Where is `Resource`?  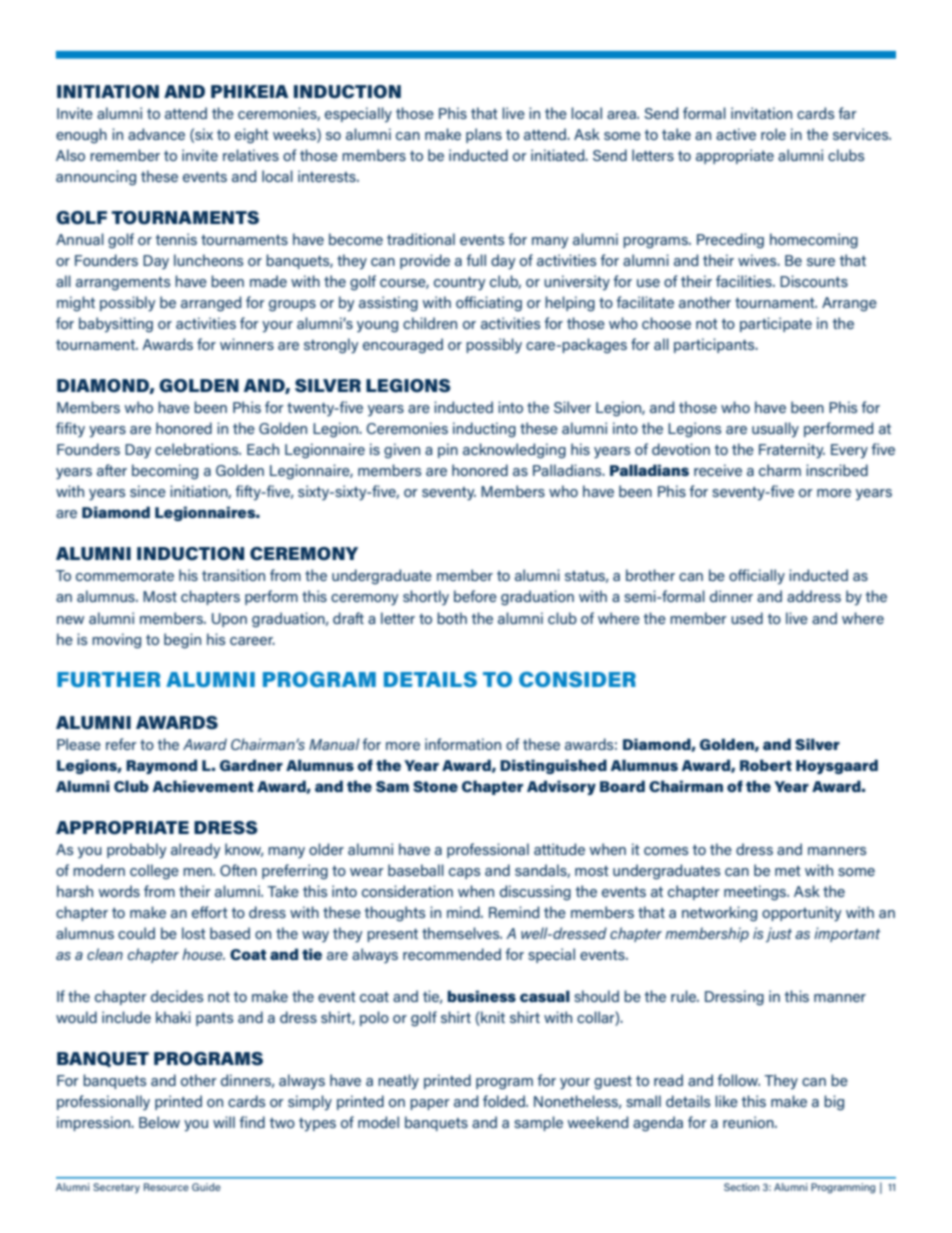 Resource is located at coordinates (166, 1187).
